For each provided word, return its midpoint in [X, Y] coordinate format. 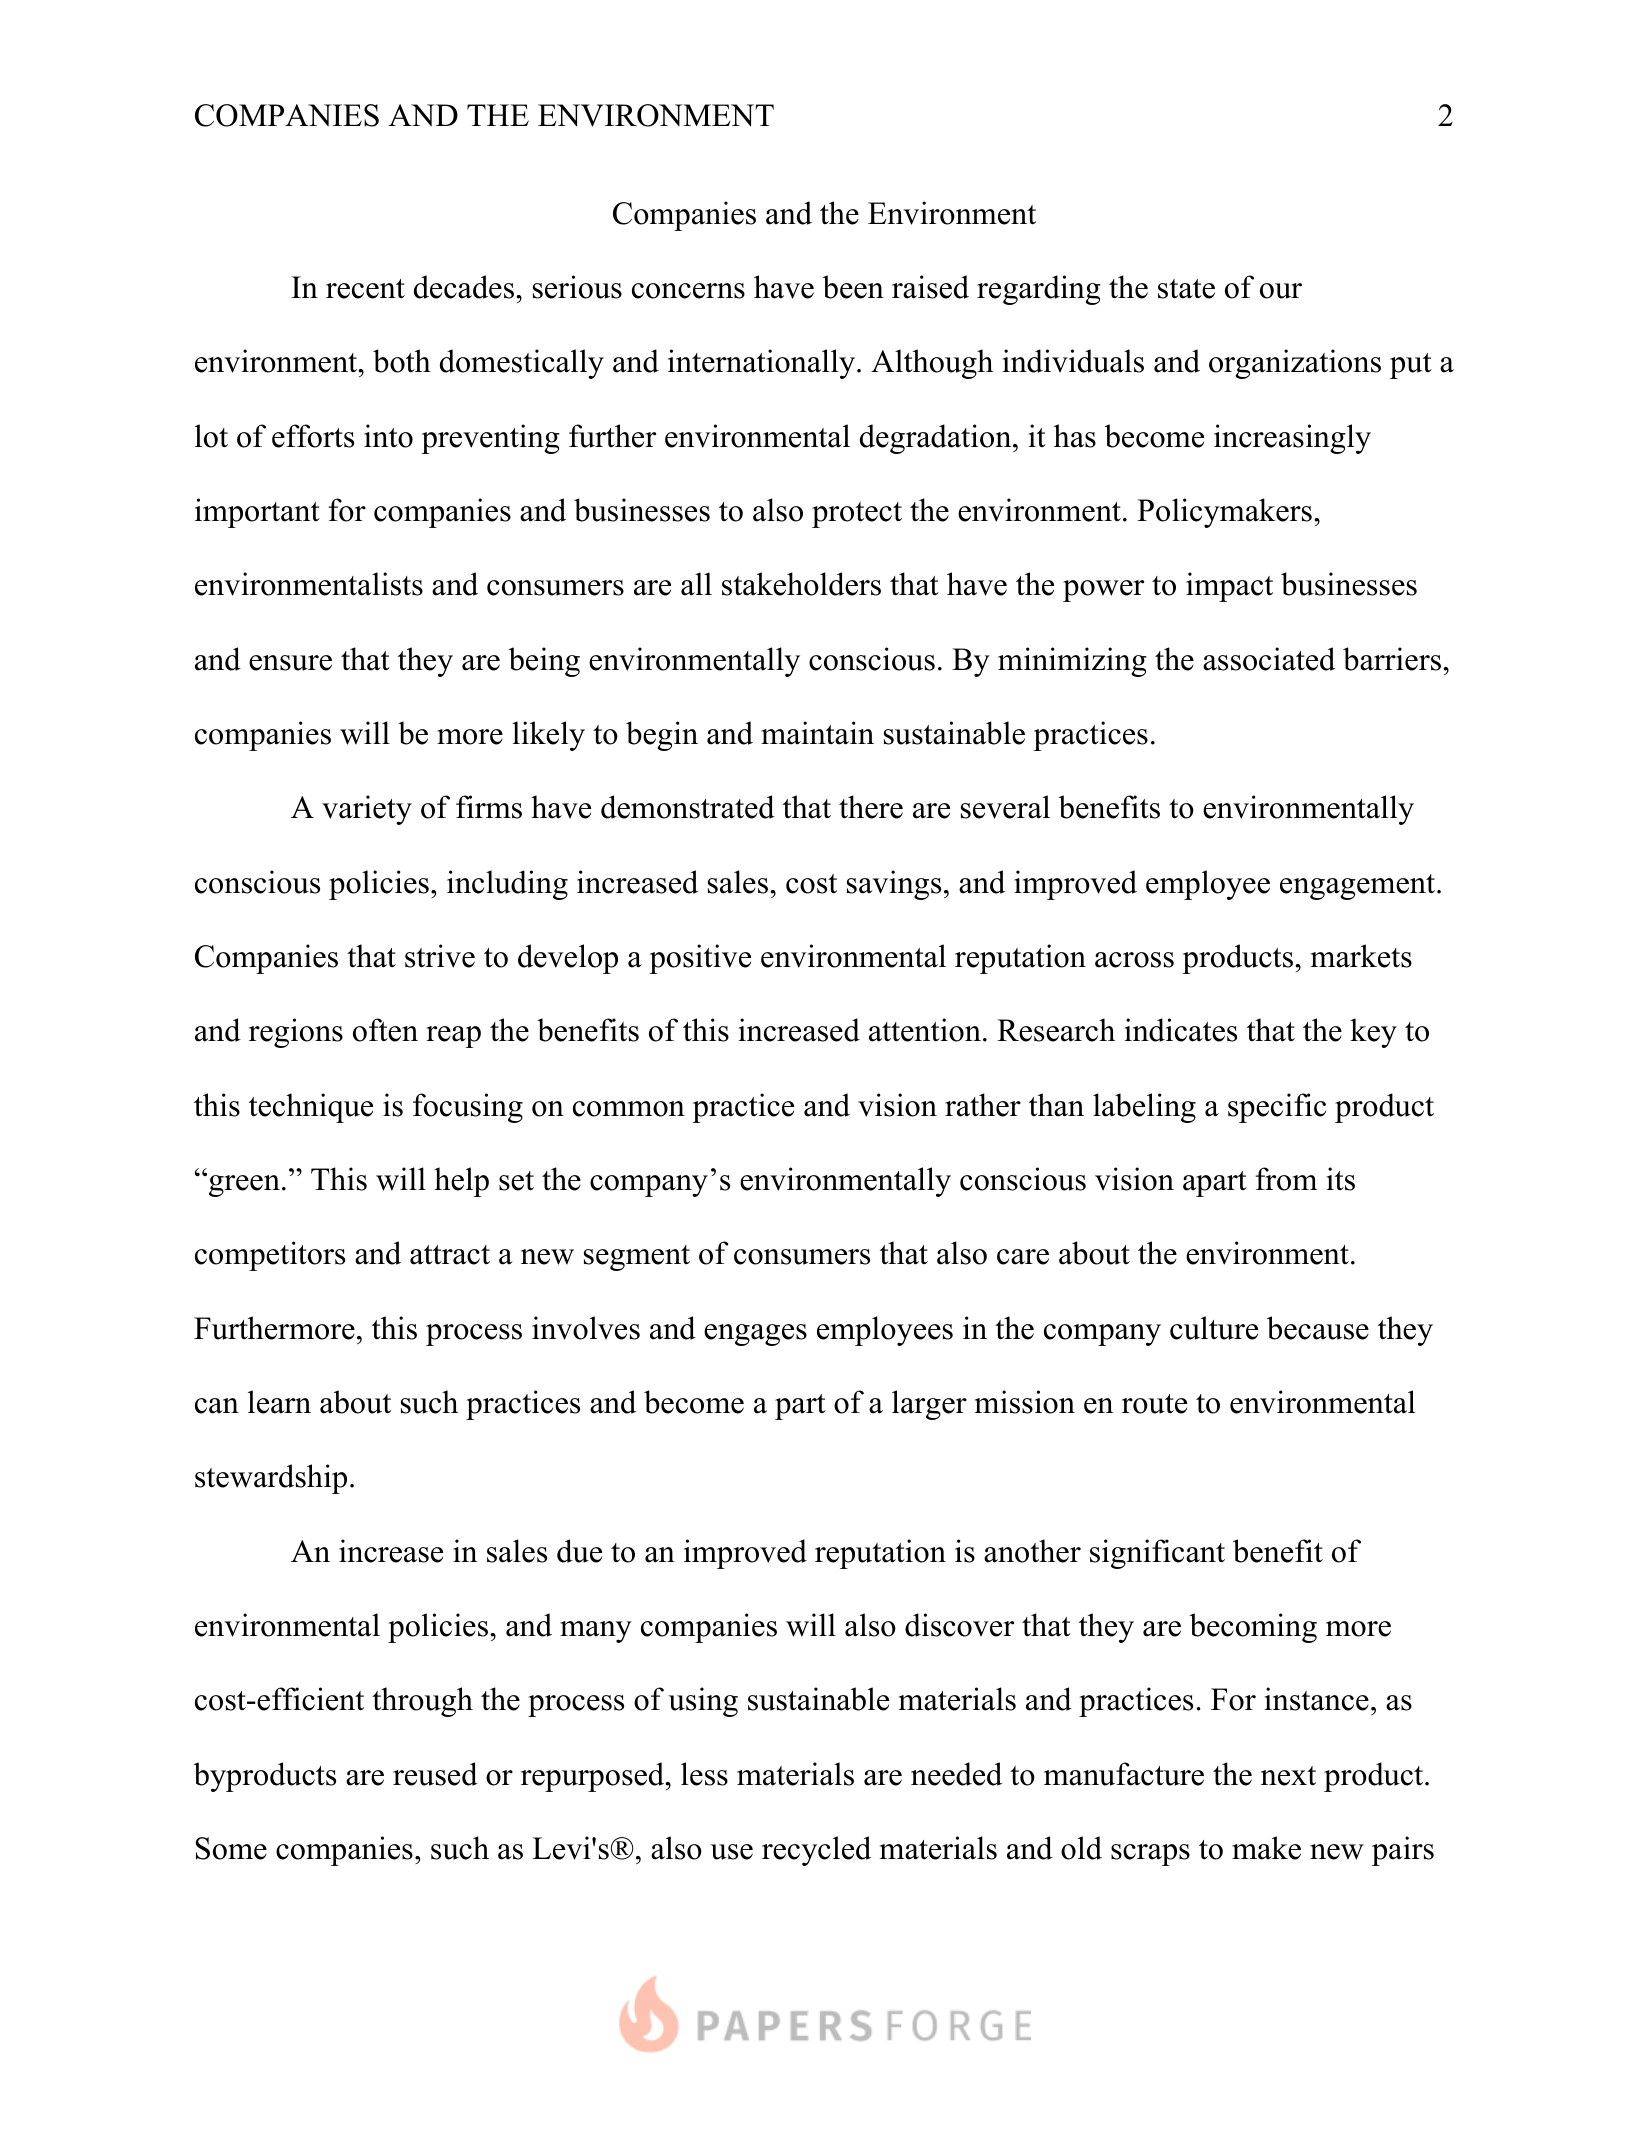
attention [925, 1030]
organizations [1295, 364]
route [1154, 1404]
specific [1277, 1108]
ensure [290, 663]
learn [279, 1402]
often [385, 1030]
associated [1269, 659]
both [402, 361]
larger [929, 1405]
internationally [763, 364]
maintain [817, 733]
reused [435, 1774]
